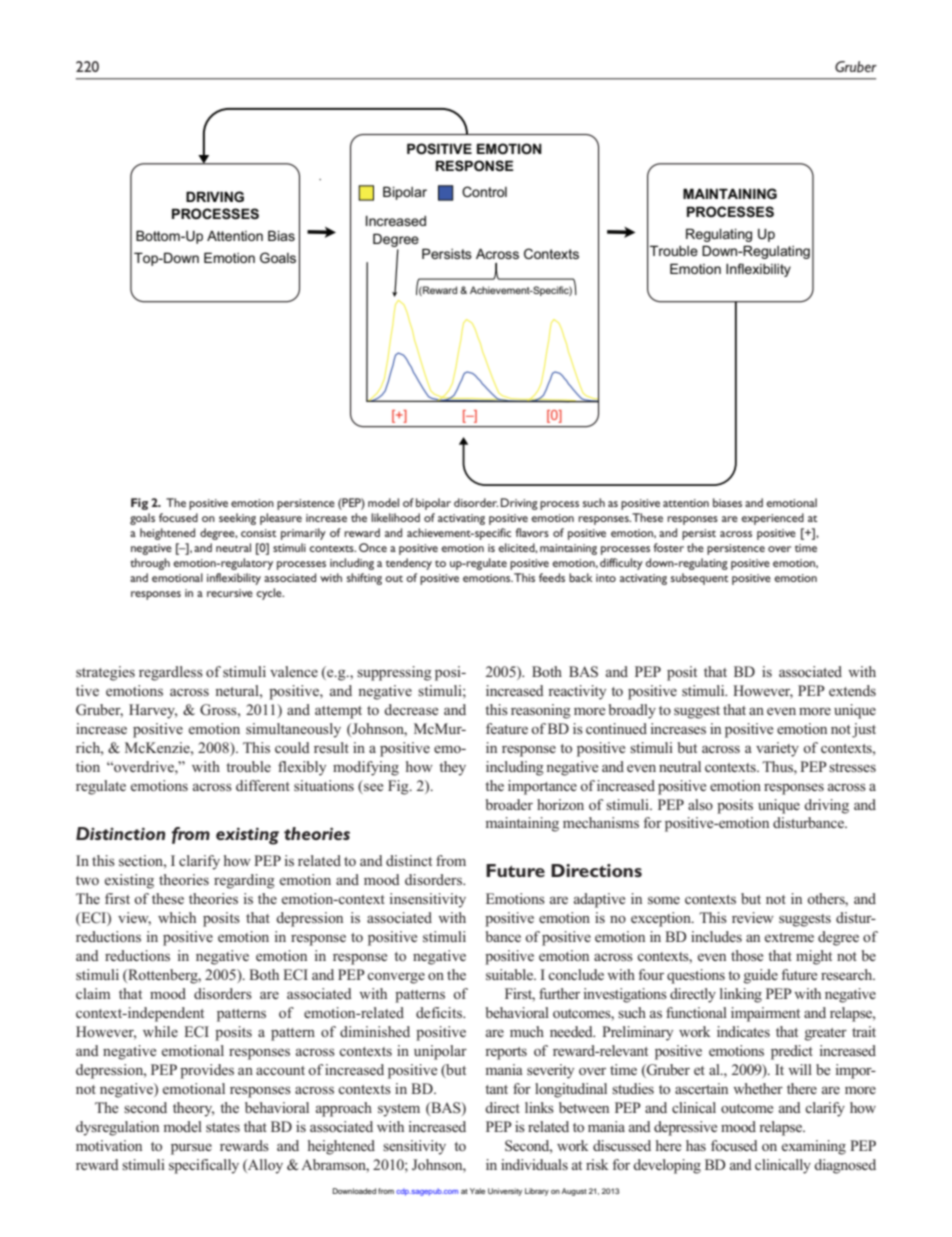 Image resolution: width=952 pixels, height=1237 pixels. What do you see at coordinates (477, 1191) in the page?
I see `Yale` at bounding box center [477, 1191].
